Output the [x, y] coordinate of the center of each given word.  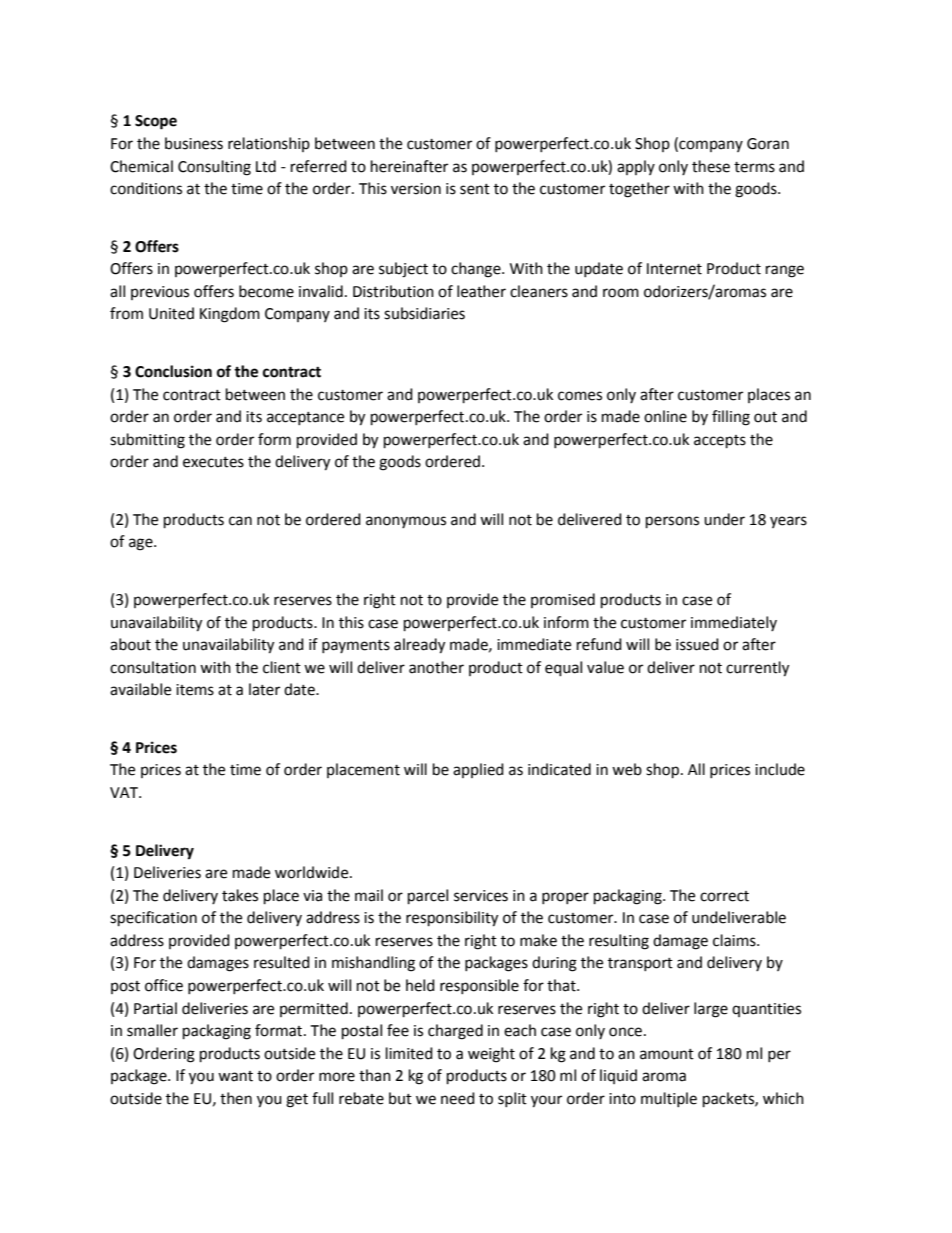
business [194, 143]
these [711, 166]
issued [697, 644]
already [419, 646]
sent [475, 189]
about [130, 644]
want [235, 1076]
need [458, 1098]
